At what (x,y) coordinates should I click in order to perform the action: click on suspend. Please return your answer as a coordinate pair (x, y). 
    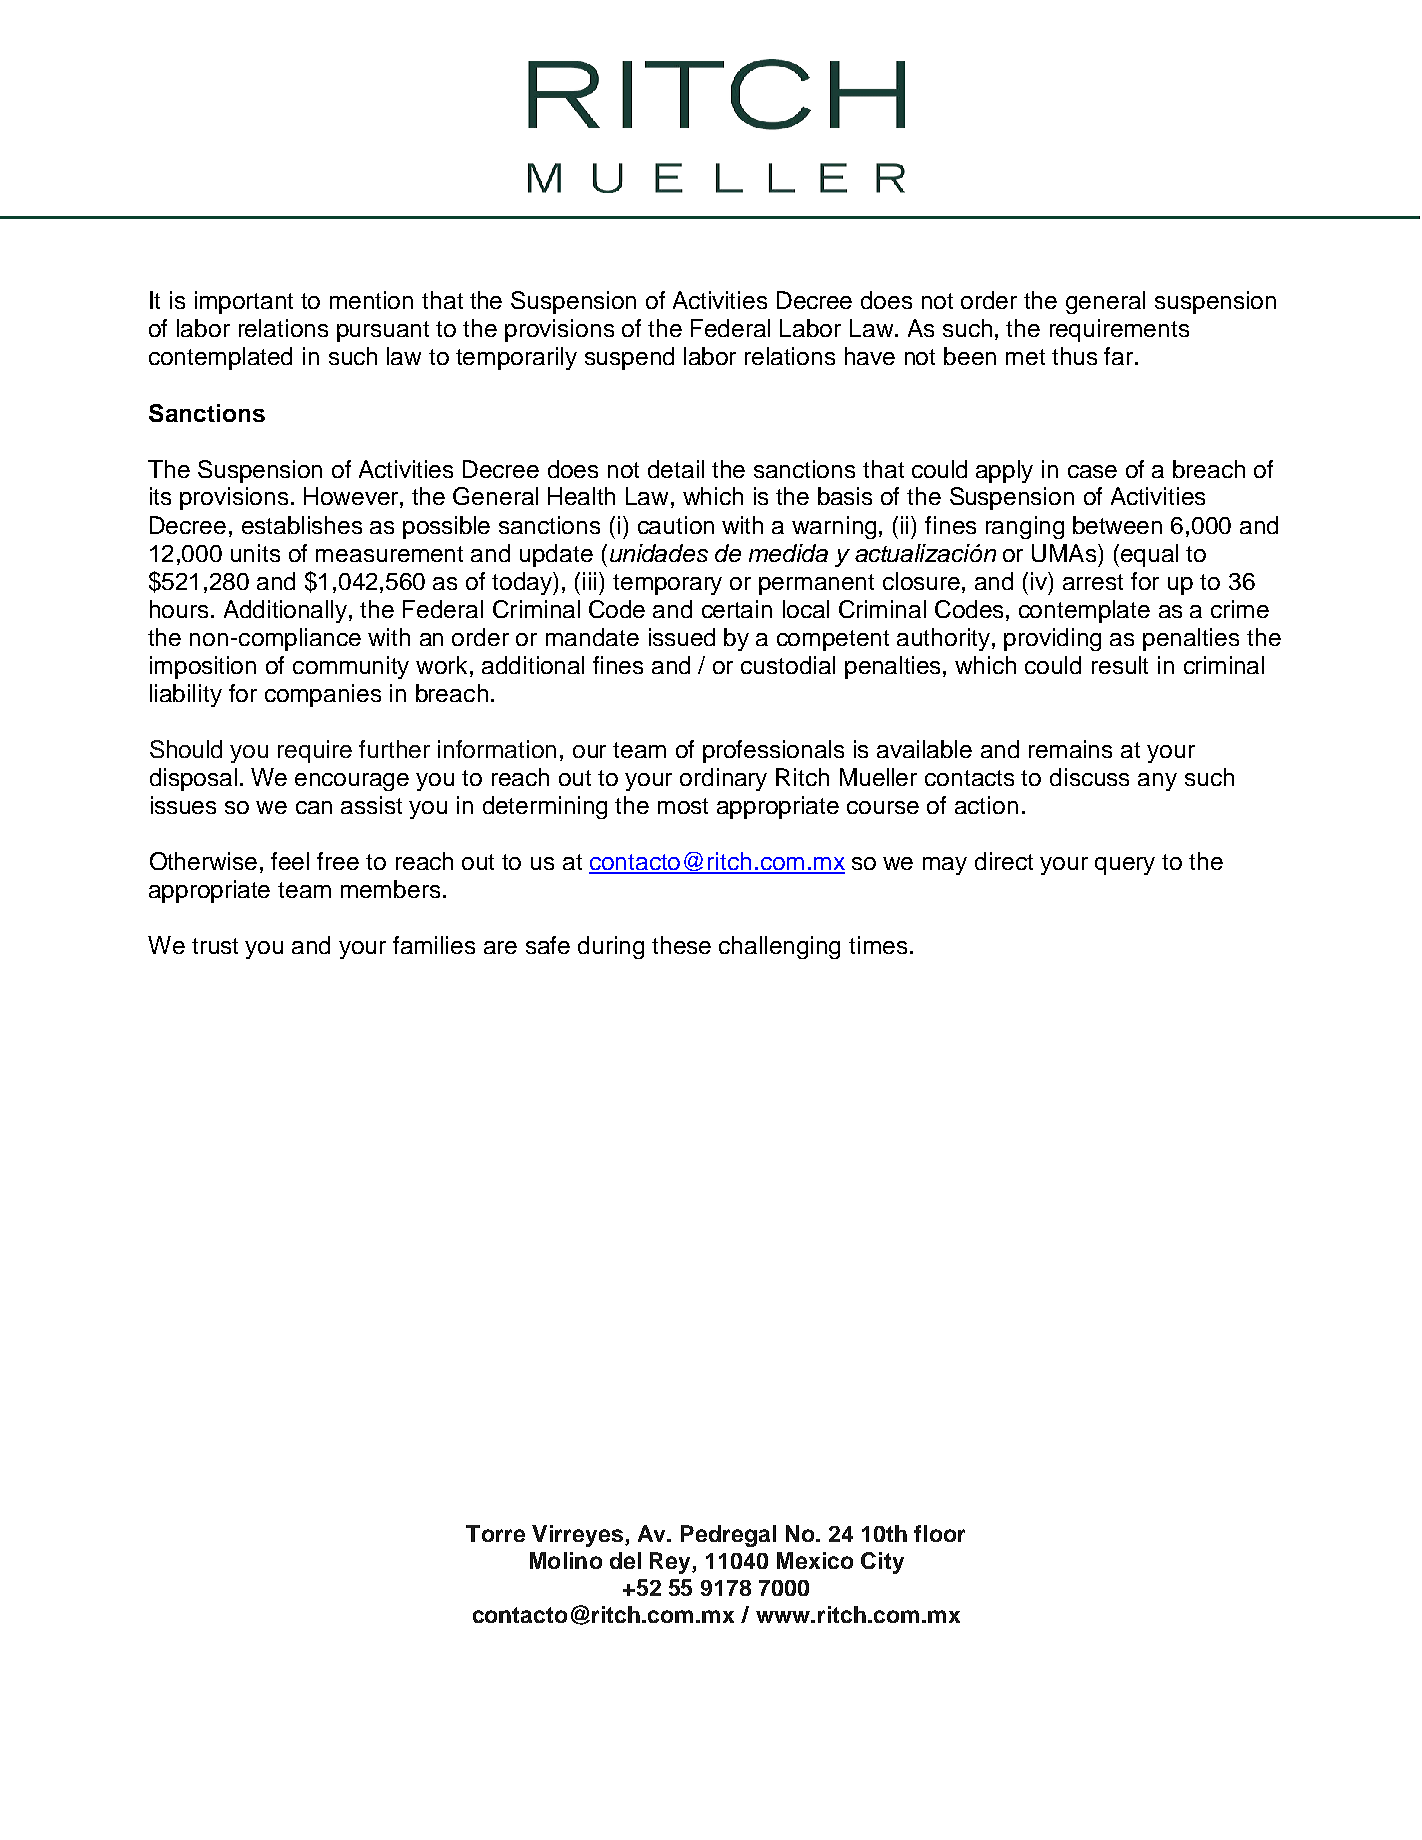
    Looking at the image, I should click on (629, 358).
